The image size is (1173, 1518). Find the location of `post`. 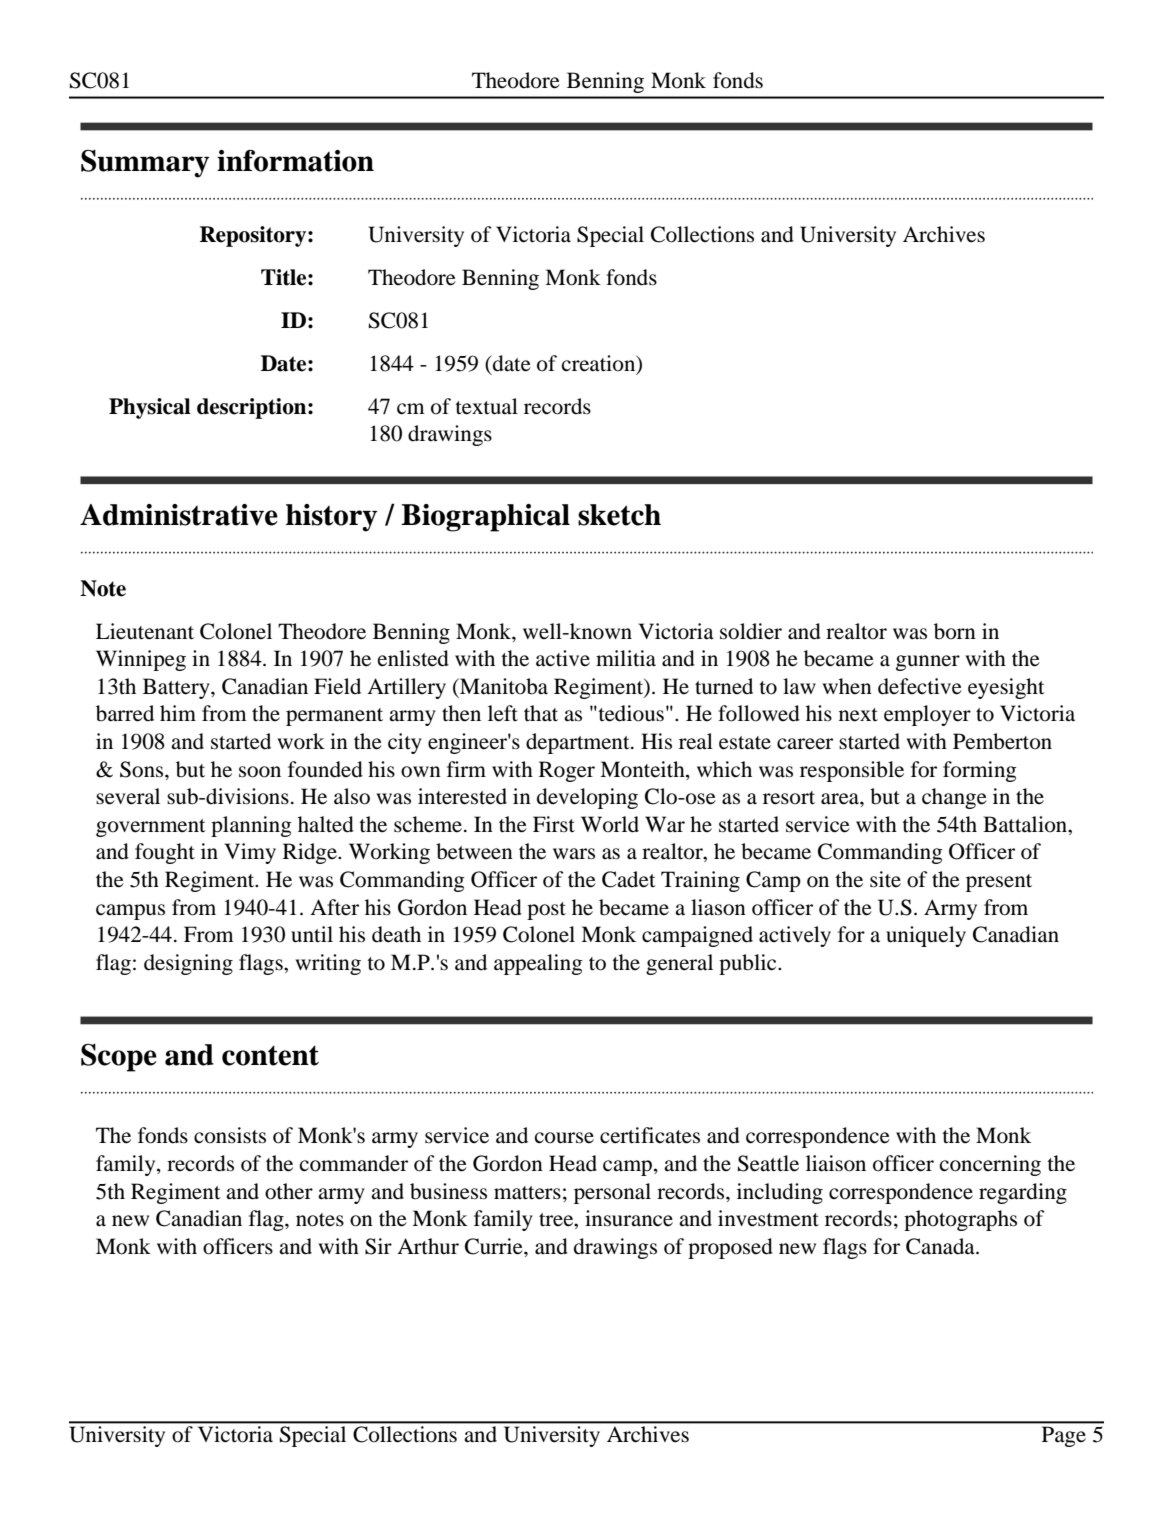

post is located at coordinates (546, 911).
